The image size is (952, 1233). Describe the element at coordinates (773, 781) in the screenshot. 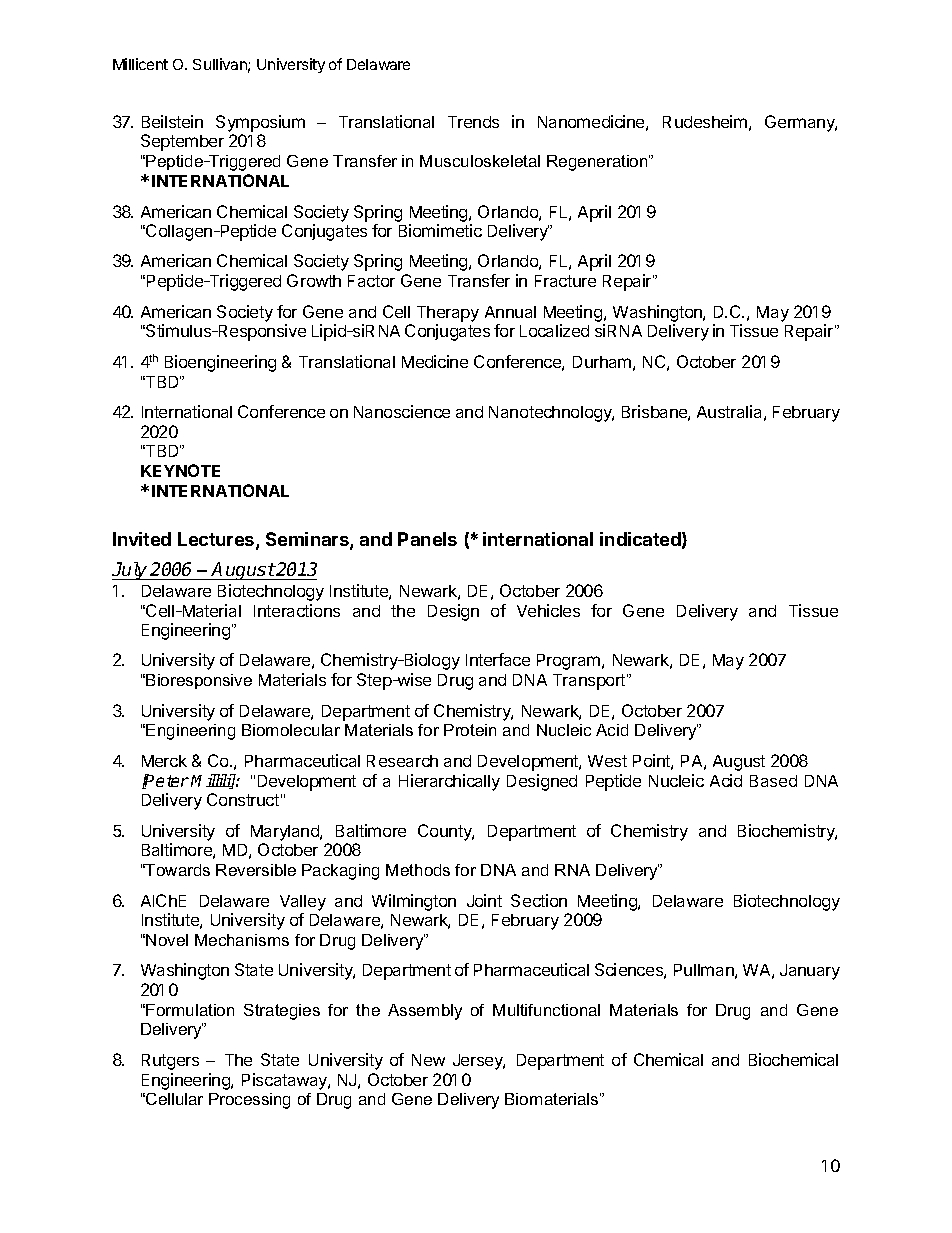

I see `Based` at that location.
